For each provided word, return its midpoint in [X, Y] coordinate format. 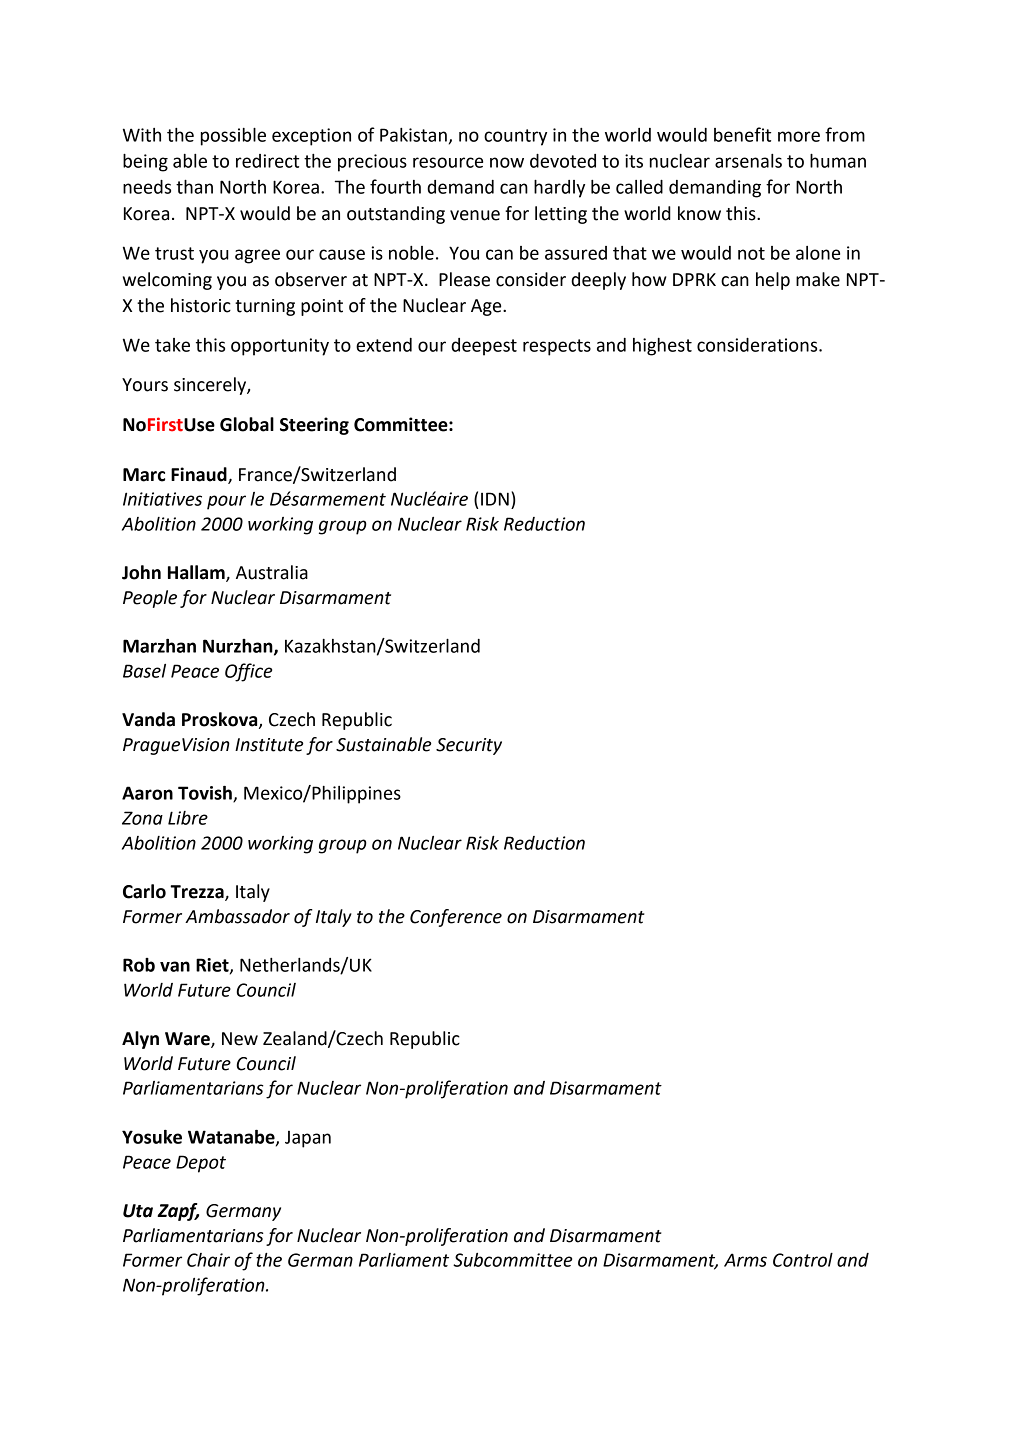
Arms [745, 1260]
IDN [495, 499]
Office [248, 672]
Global [247, 424]
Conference [456, 918]
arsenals [748, 161]
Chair [208, 1260]
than [194, 187]
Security [469, 746]
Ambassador [237, 916]
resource [448, 162]
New [240, 1039]
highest [662, 347]
